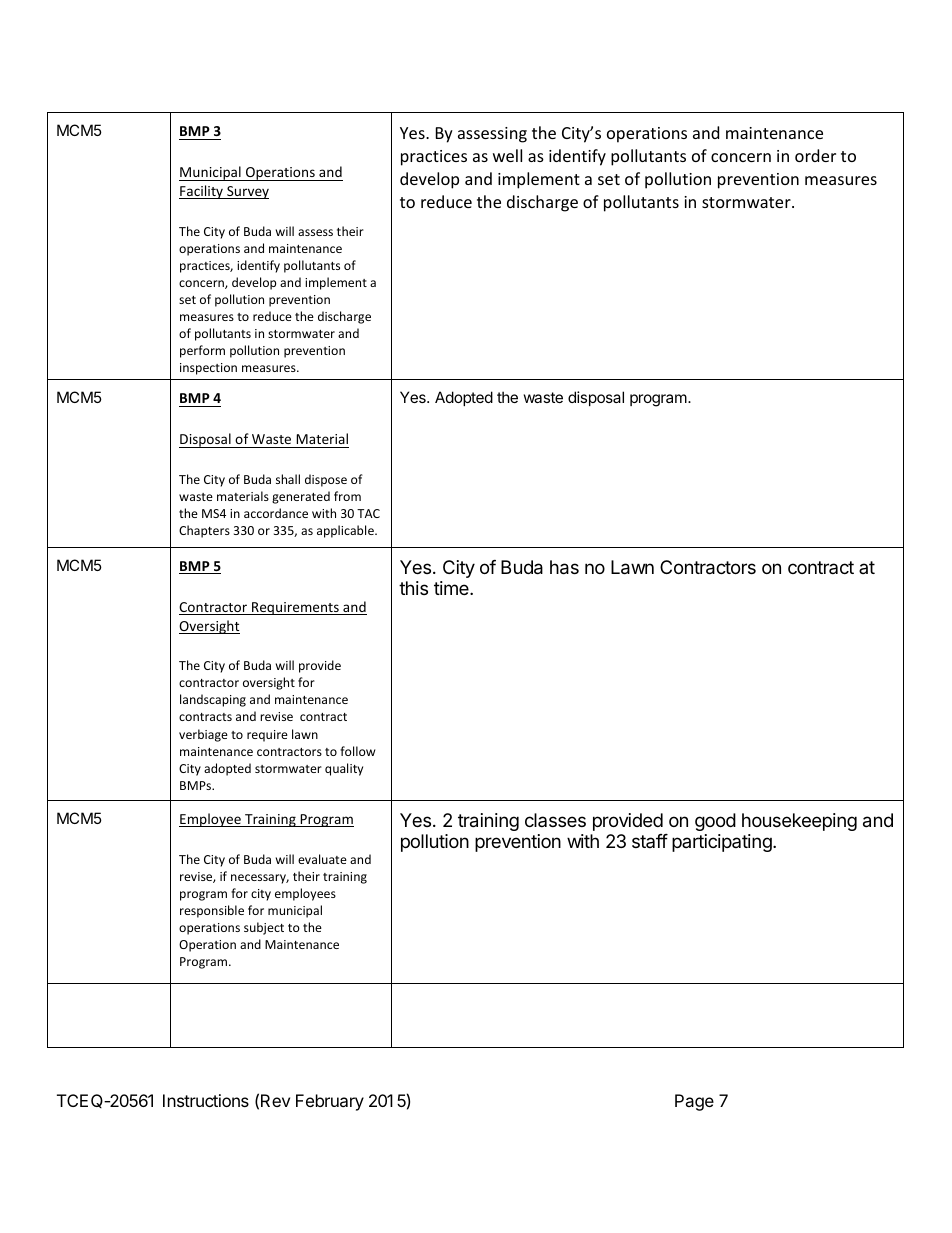 Image resolution: width=952 pixels, height=1233 pixels. I want to click on accordance, so click(276, 513).
